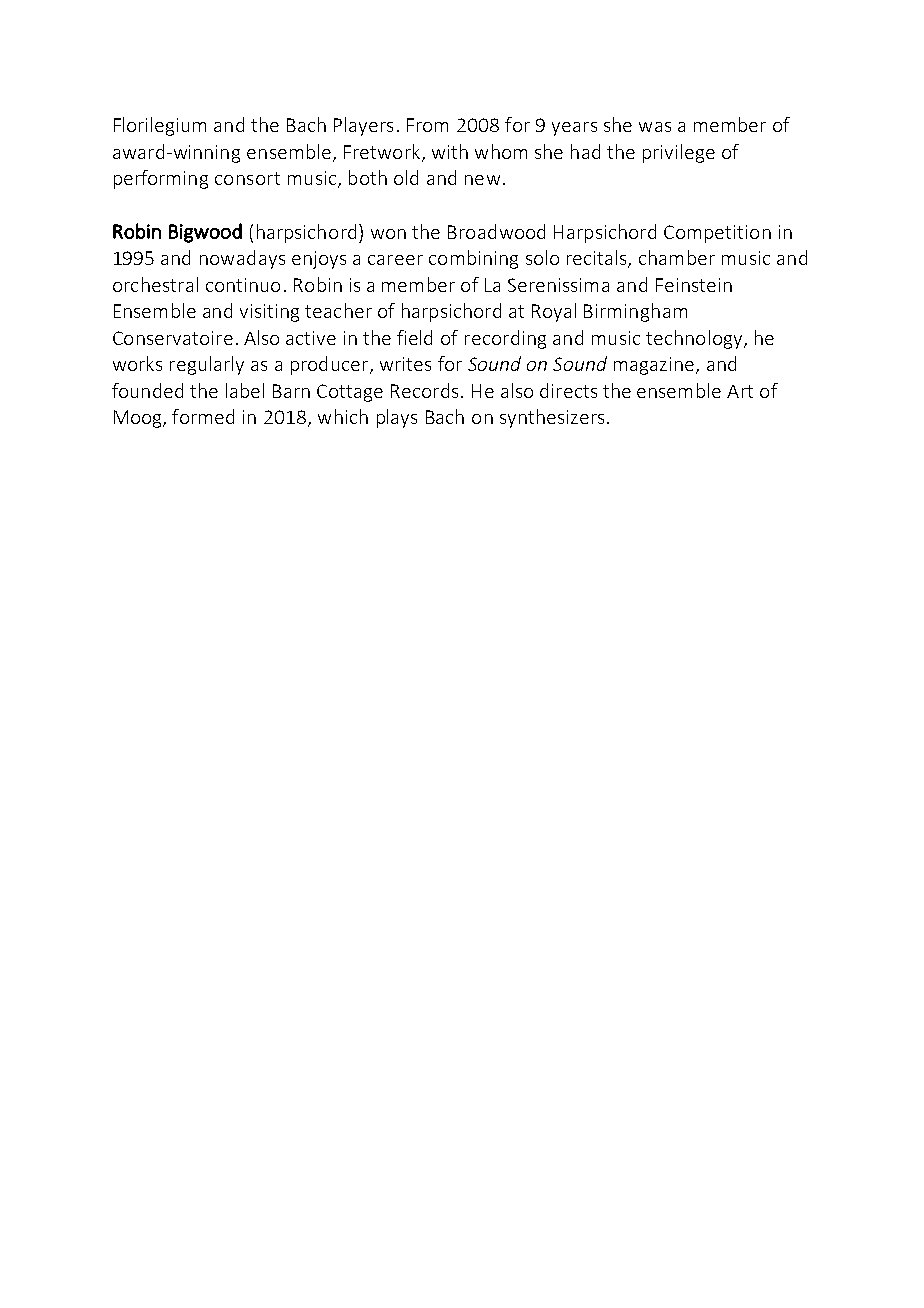  Describe the element at coordinates (655, 127) in the image. I see `was` at that location.
